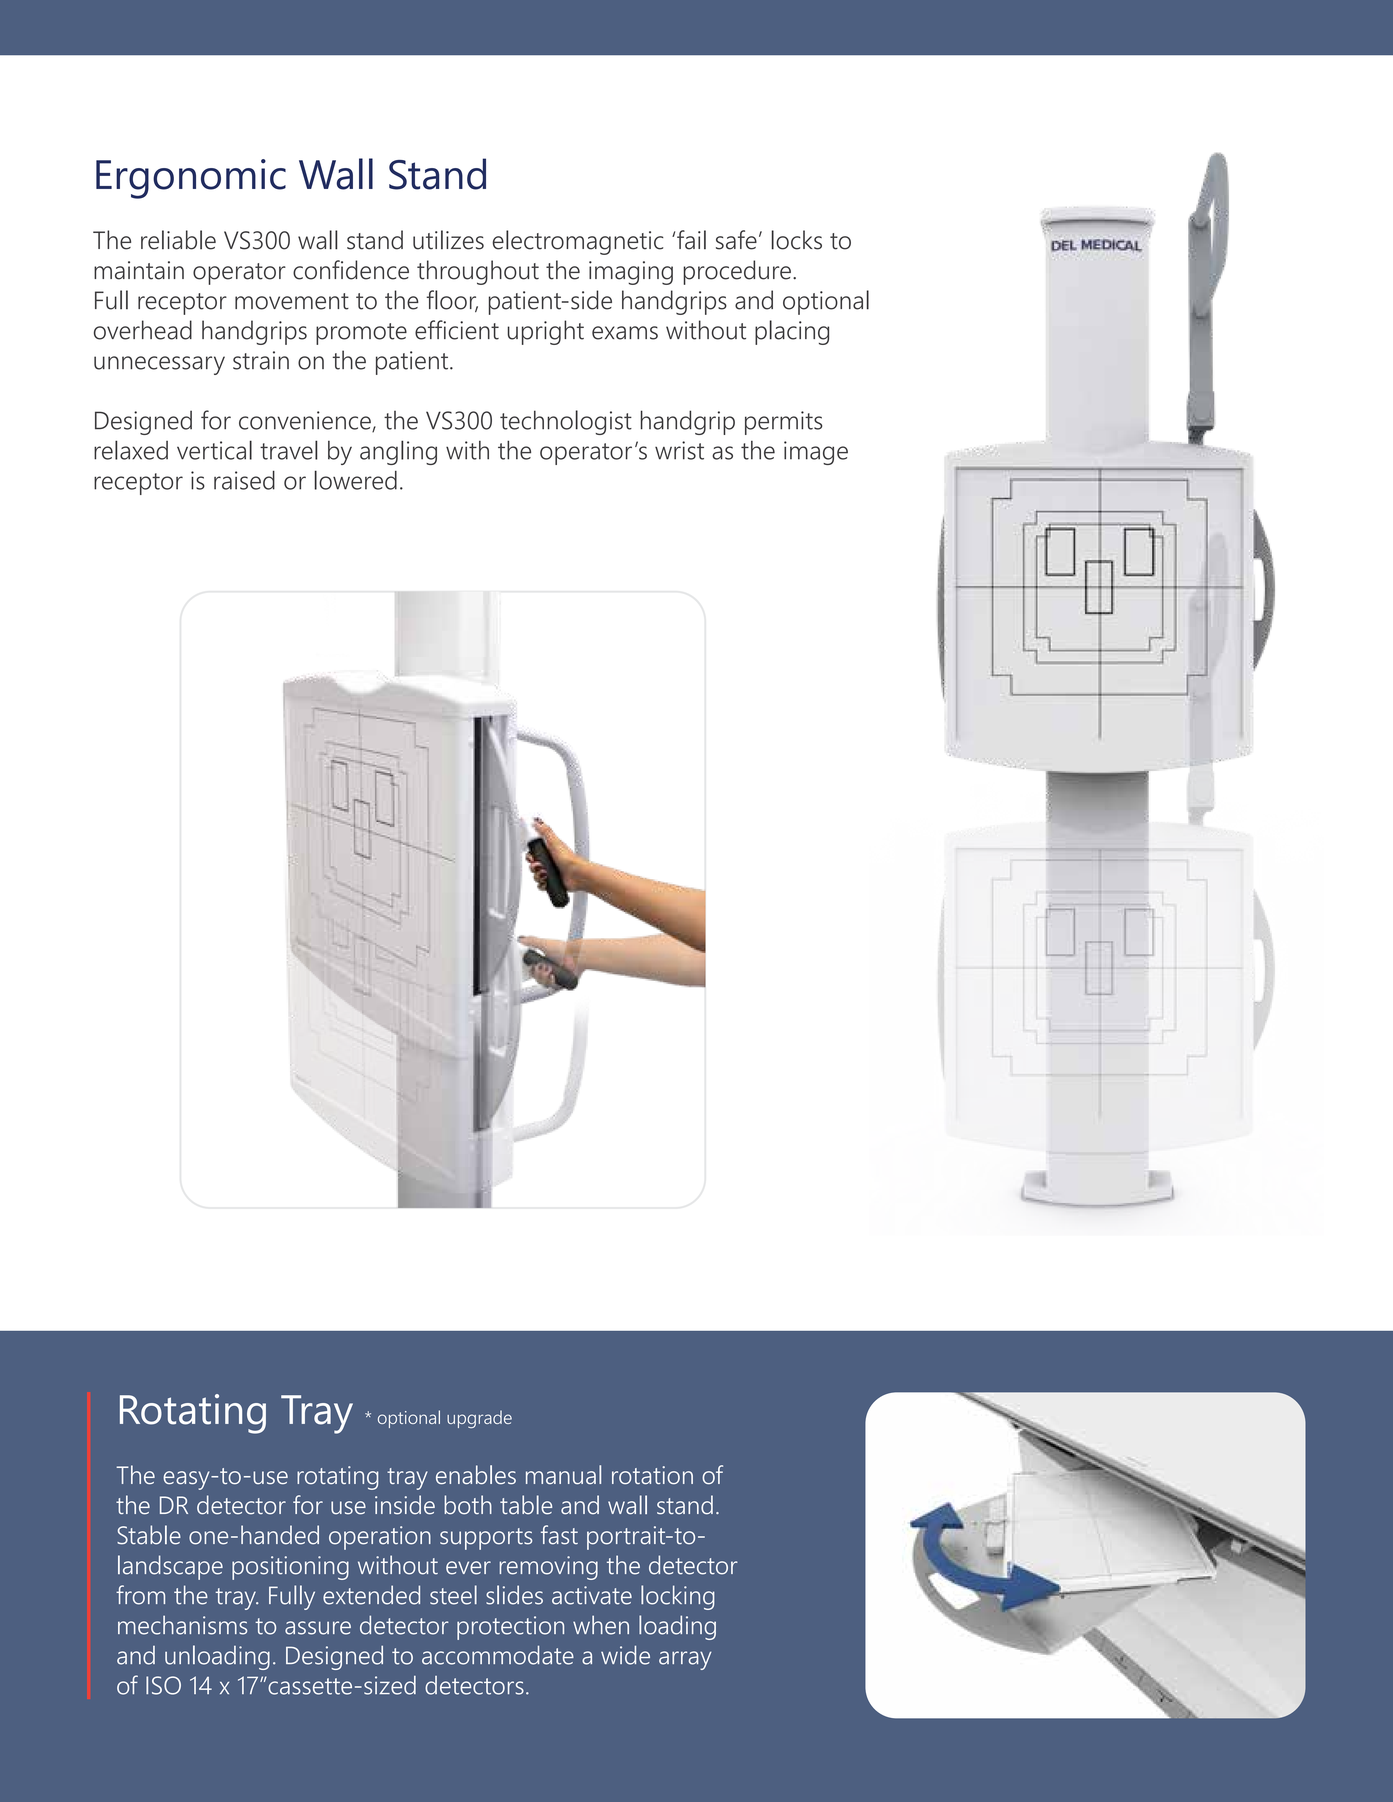  What do you see at coordinates (479, 1419) in the image?
I see `upgrade` at bounding box center [479, 1419].
